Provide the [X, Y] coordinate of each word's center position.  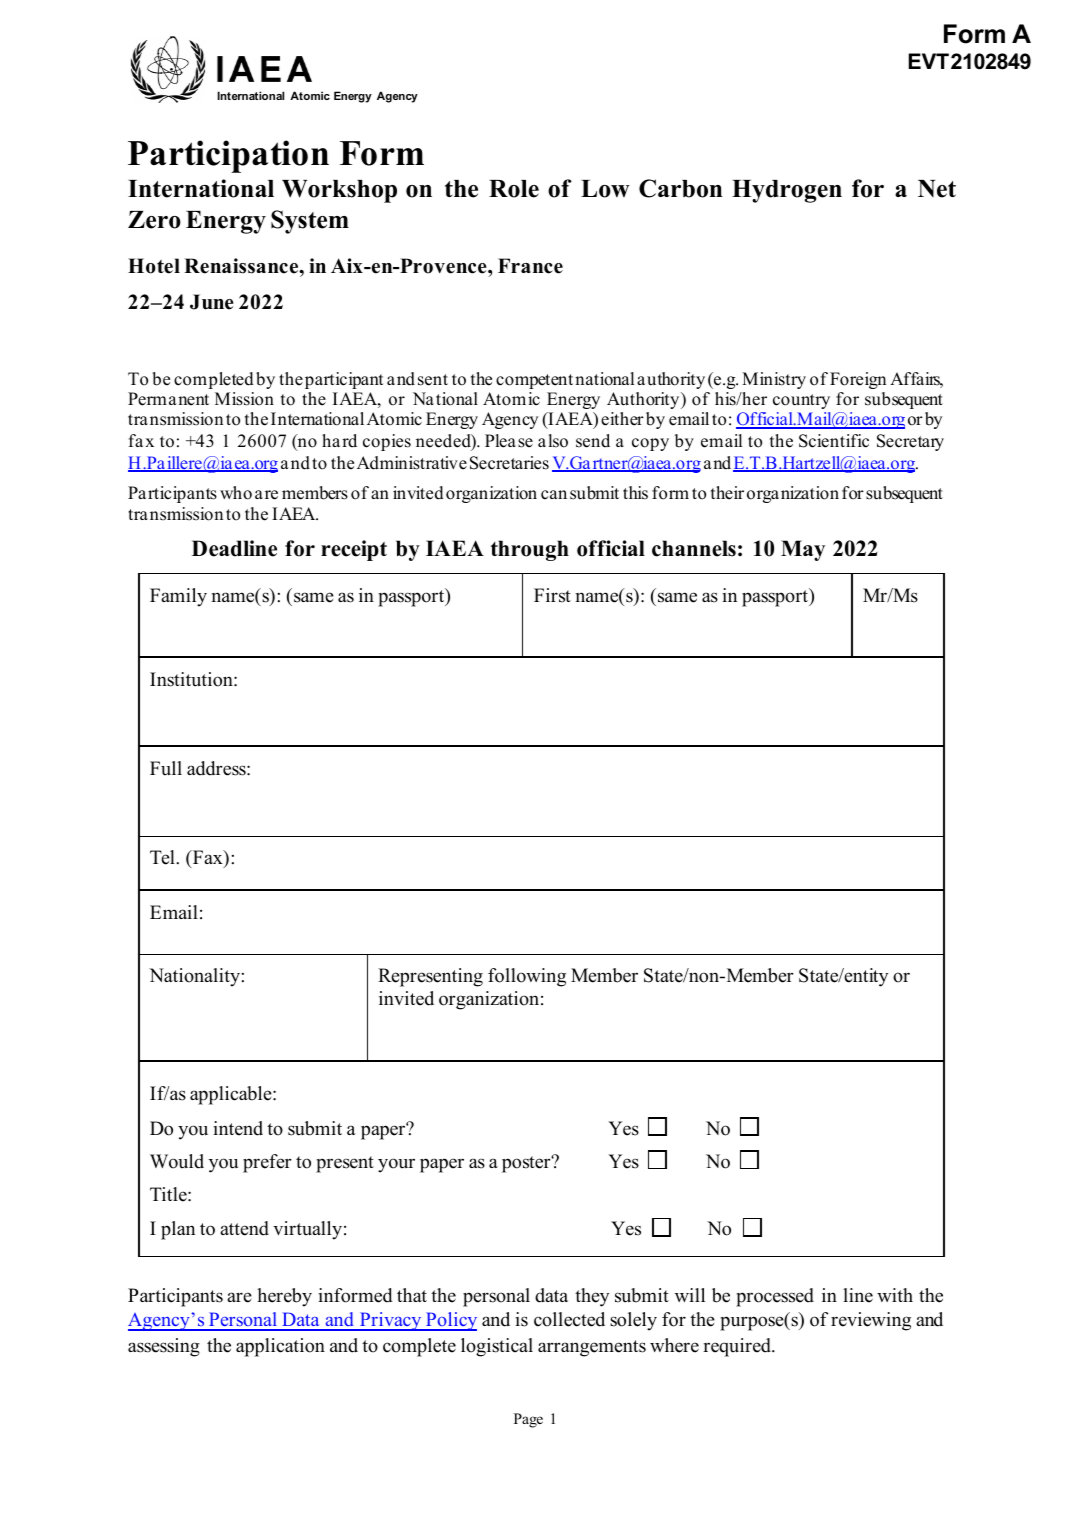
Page [528, 1420]
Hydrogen [787, 191]
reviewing [871, 1321]
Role [514, 189]
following [527, 977]
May [803, 550]
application [280, 1347]
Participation [228, 156]
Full [166, 768]
